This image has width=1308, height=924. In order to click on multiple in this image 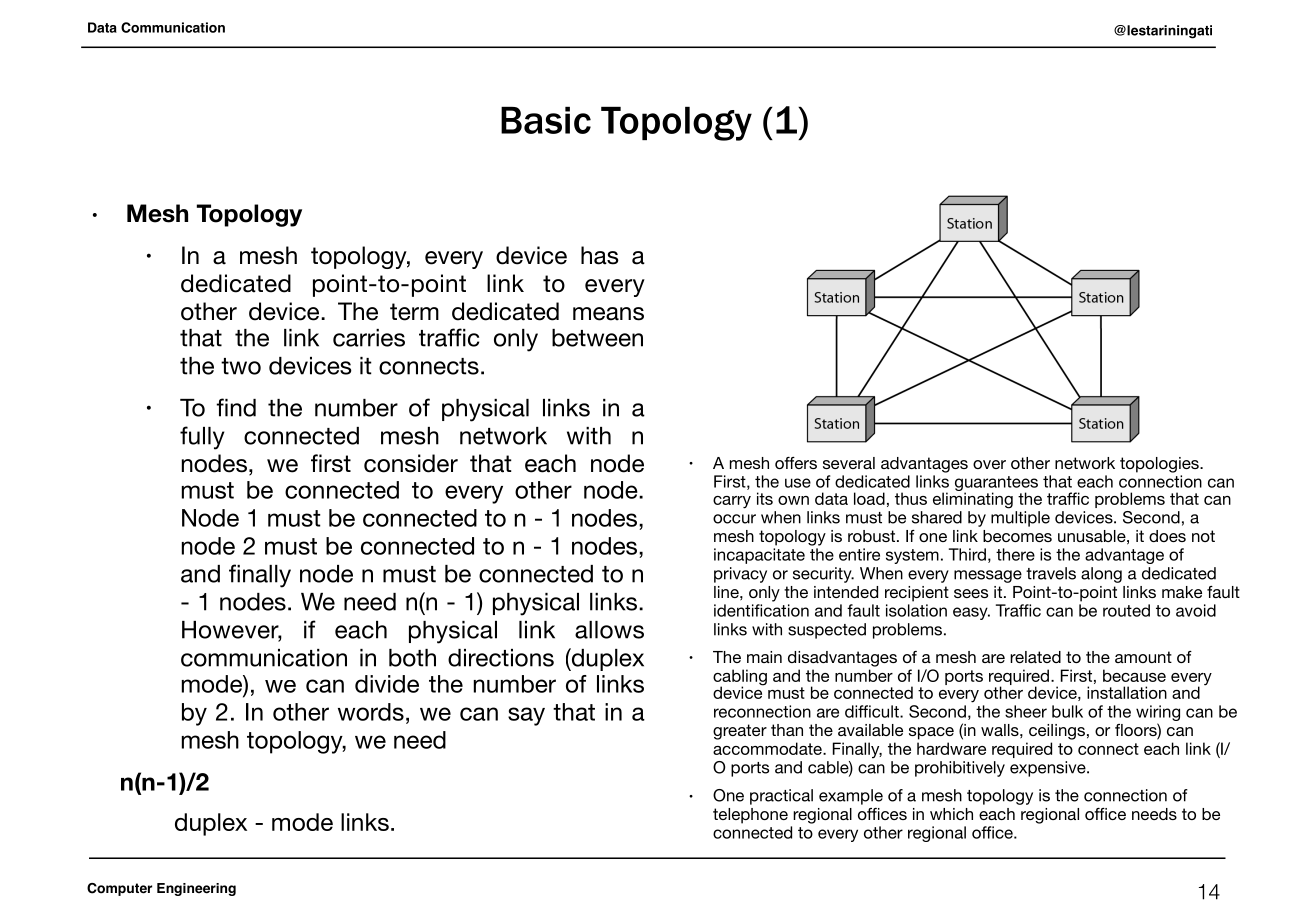, I will do `click(1020, 519)`.
